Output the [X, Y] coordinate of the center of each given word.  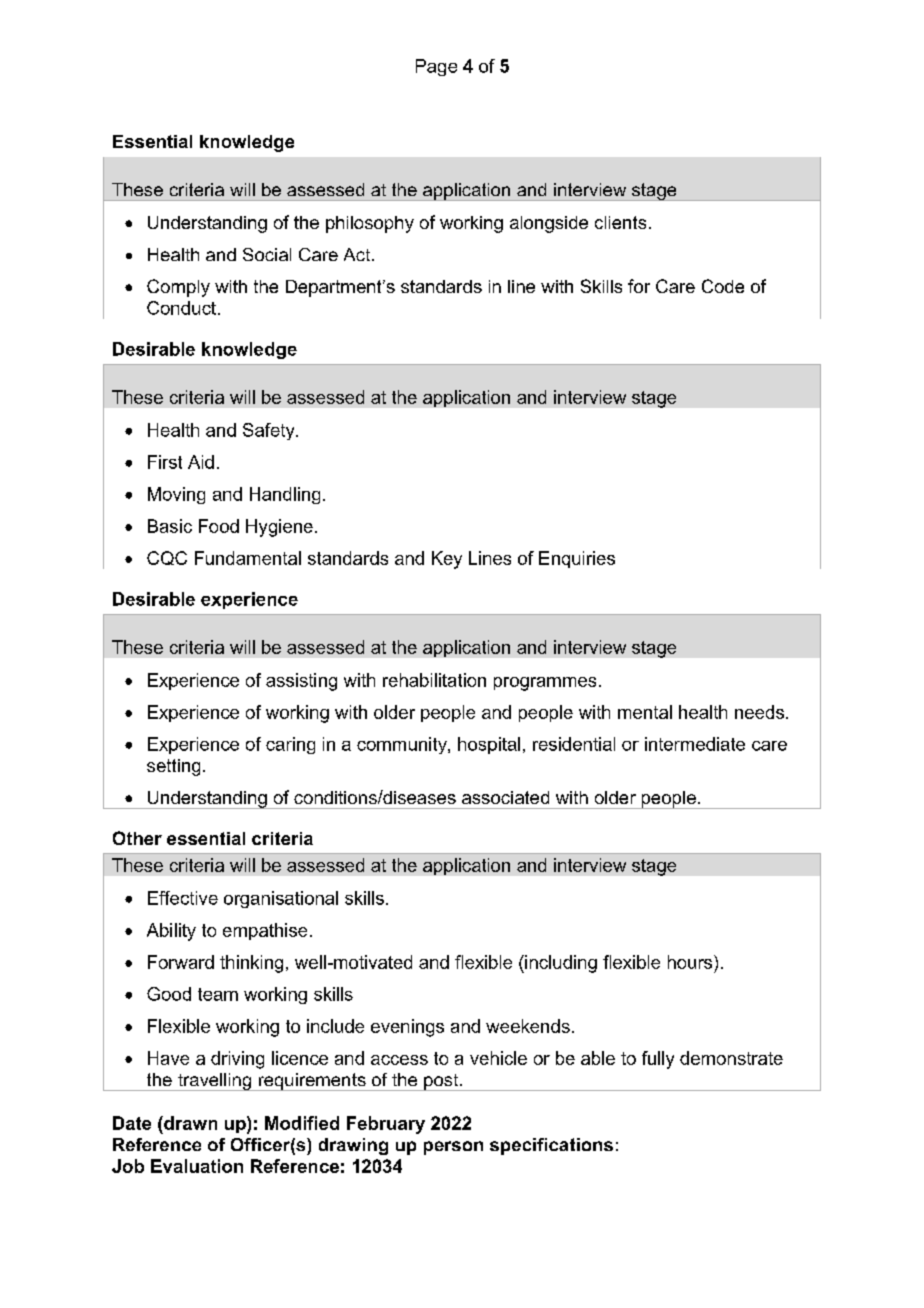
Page [436, 67]
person [453, 1148]
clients [620, 222]
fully [658, 1060]
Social [267, 254]
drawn [189, 1123]
